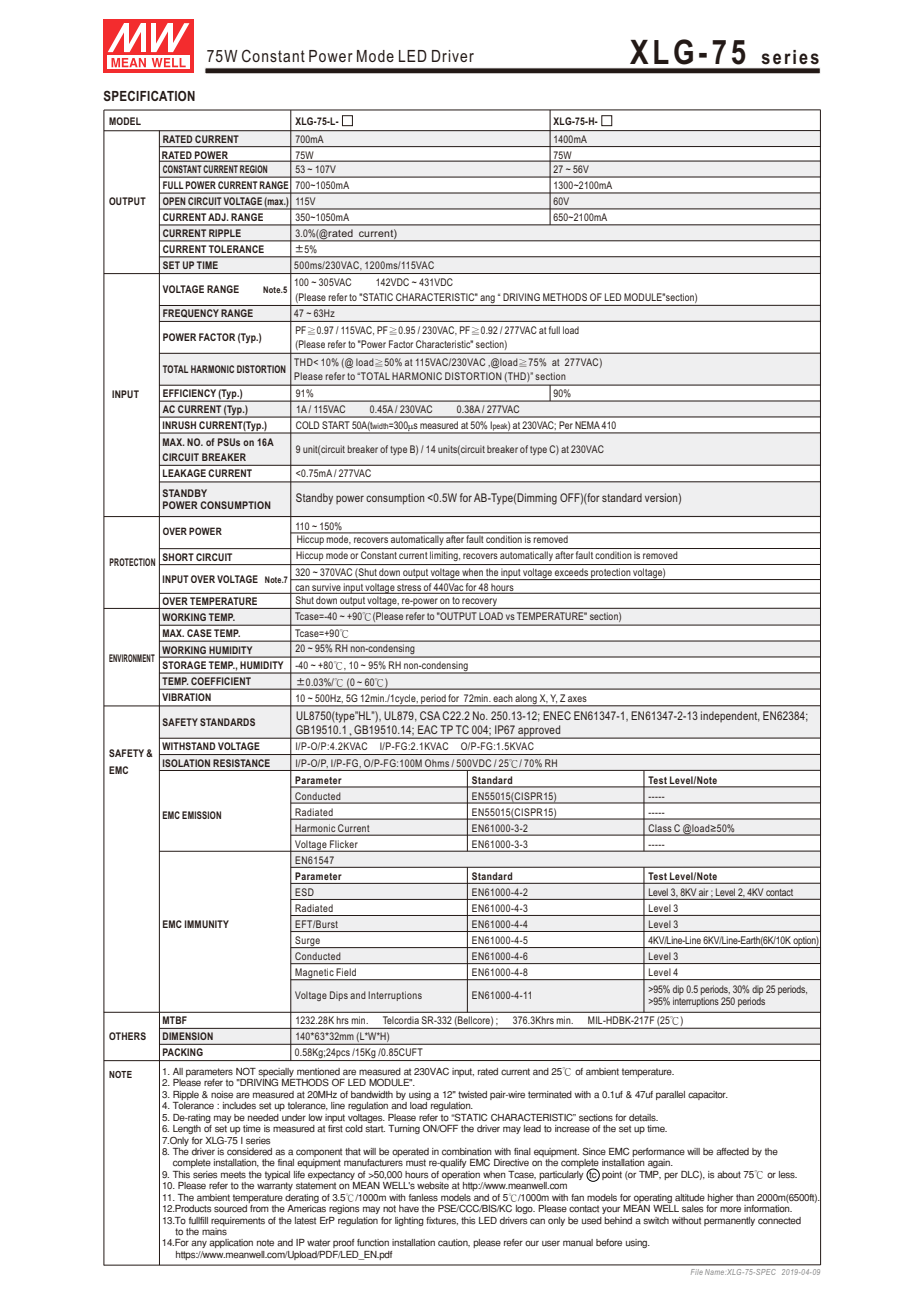 This screenshot has height=1308, width=924. Describe the element at coordinates (343, 844) in the screenshot. I see `Flicker` at that location.
